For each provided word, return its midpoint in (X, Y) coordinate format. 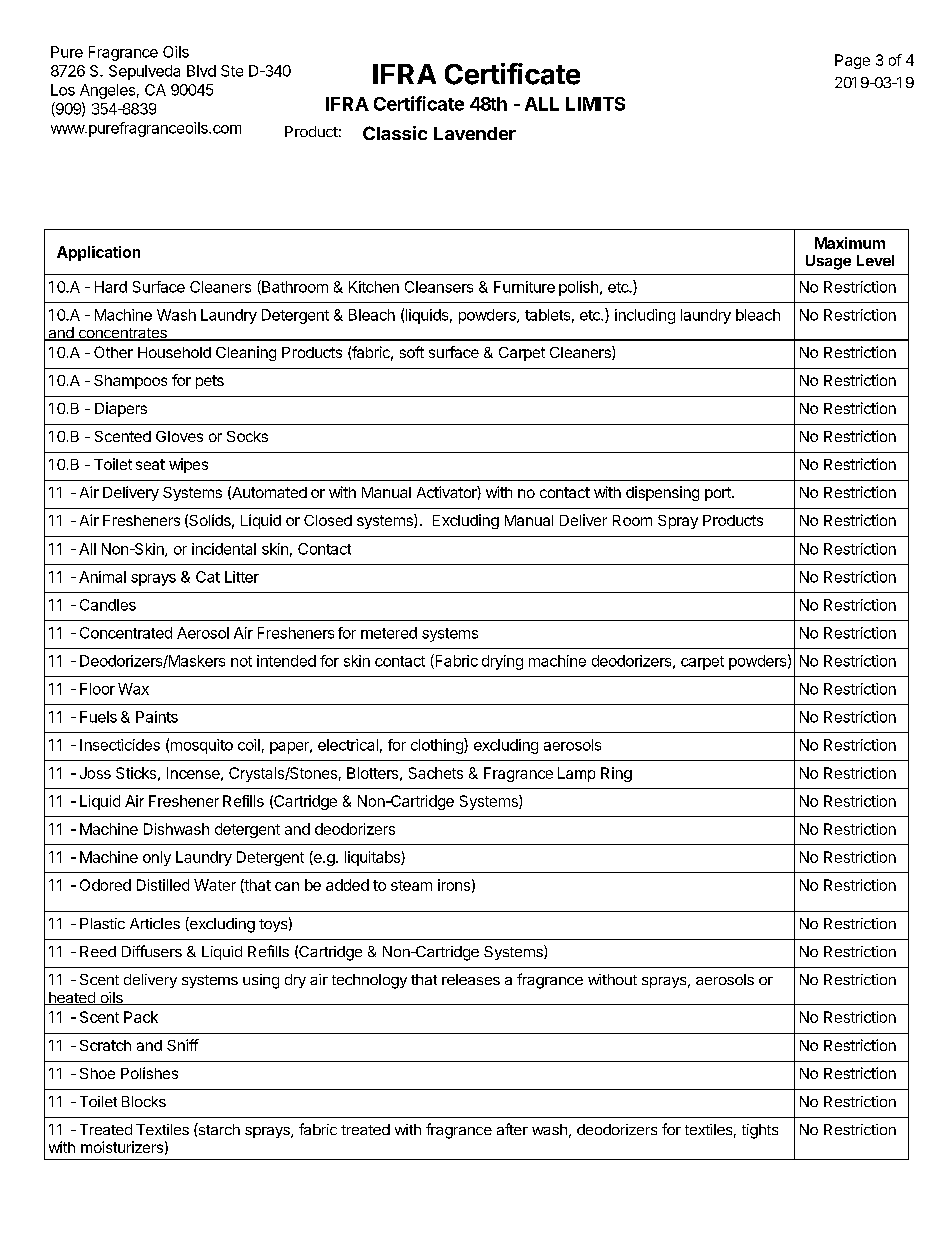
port (719, 494)
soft (412, 352)
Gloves (179, 436)
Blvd (201, 71)
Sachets (436, 773)
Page (852, 61)
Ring (616, 774)
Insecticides (120, 745)
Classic (395, 133)
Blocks (144, 1101)
